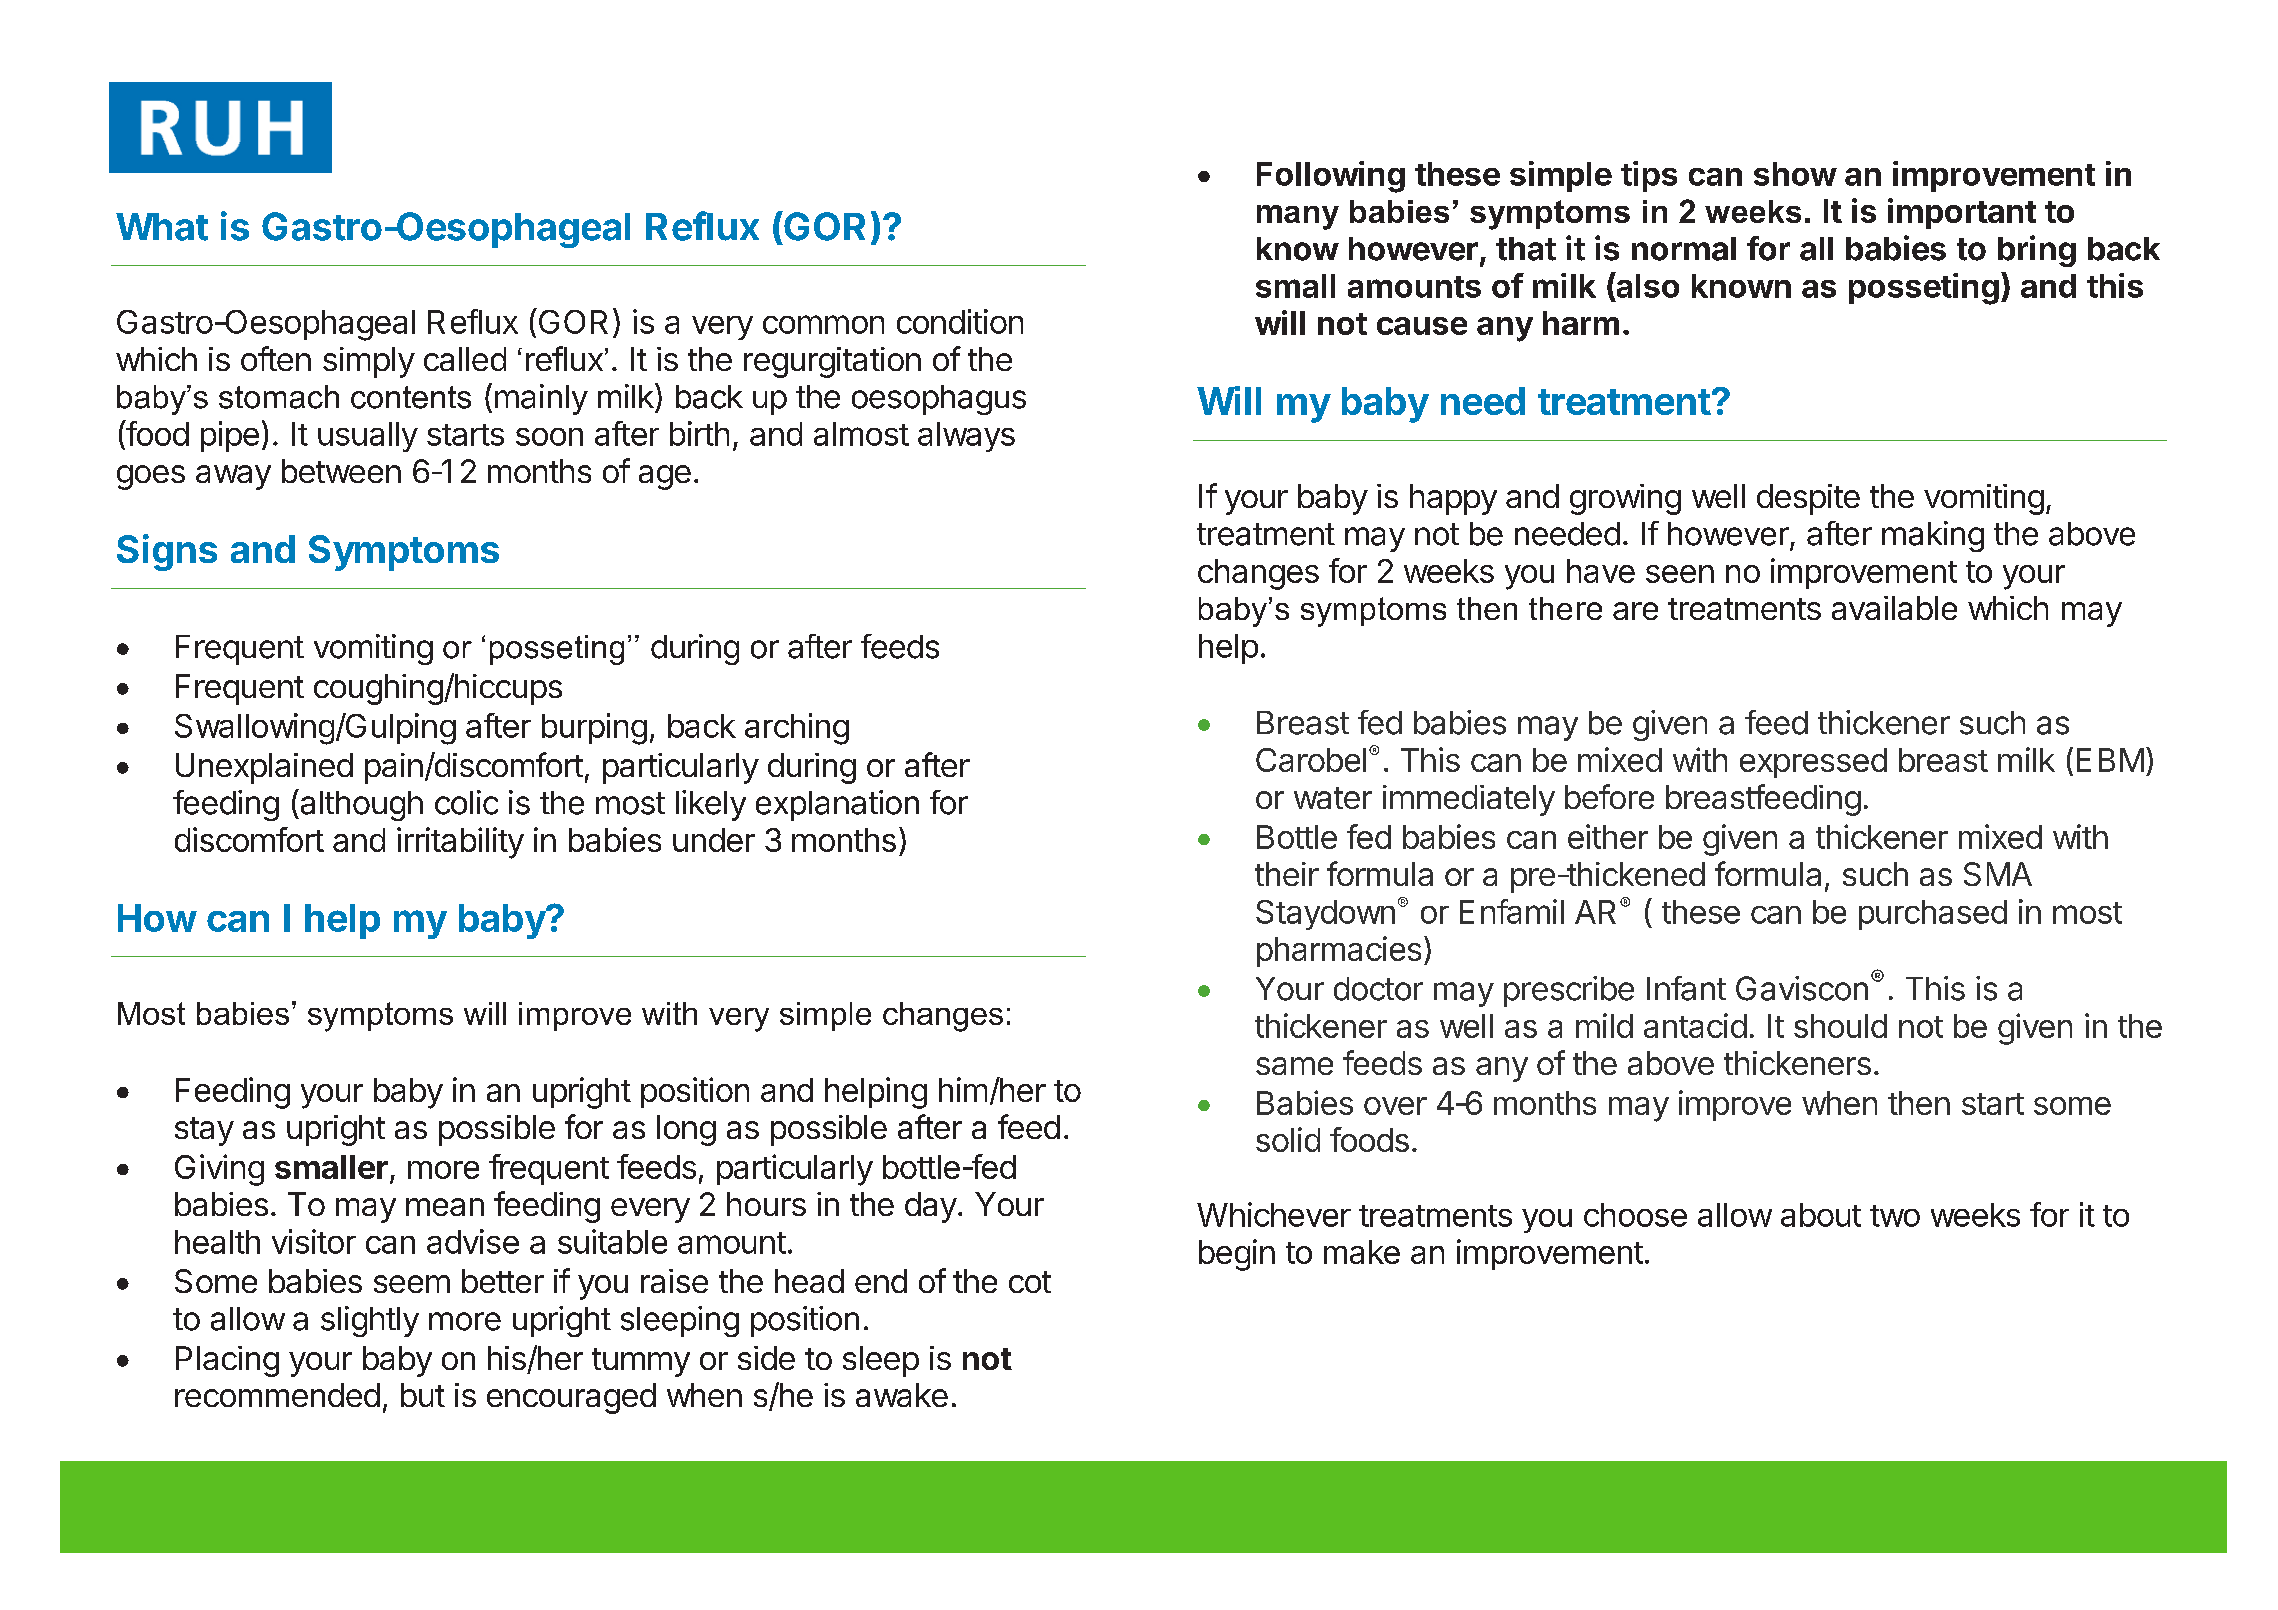 The height and width of the screenshot is (1610, 2278). I want to click on What, so click(162, 227).
